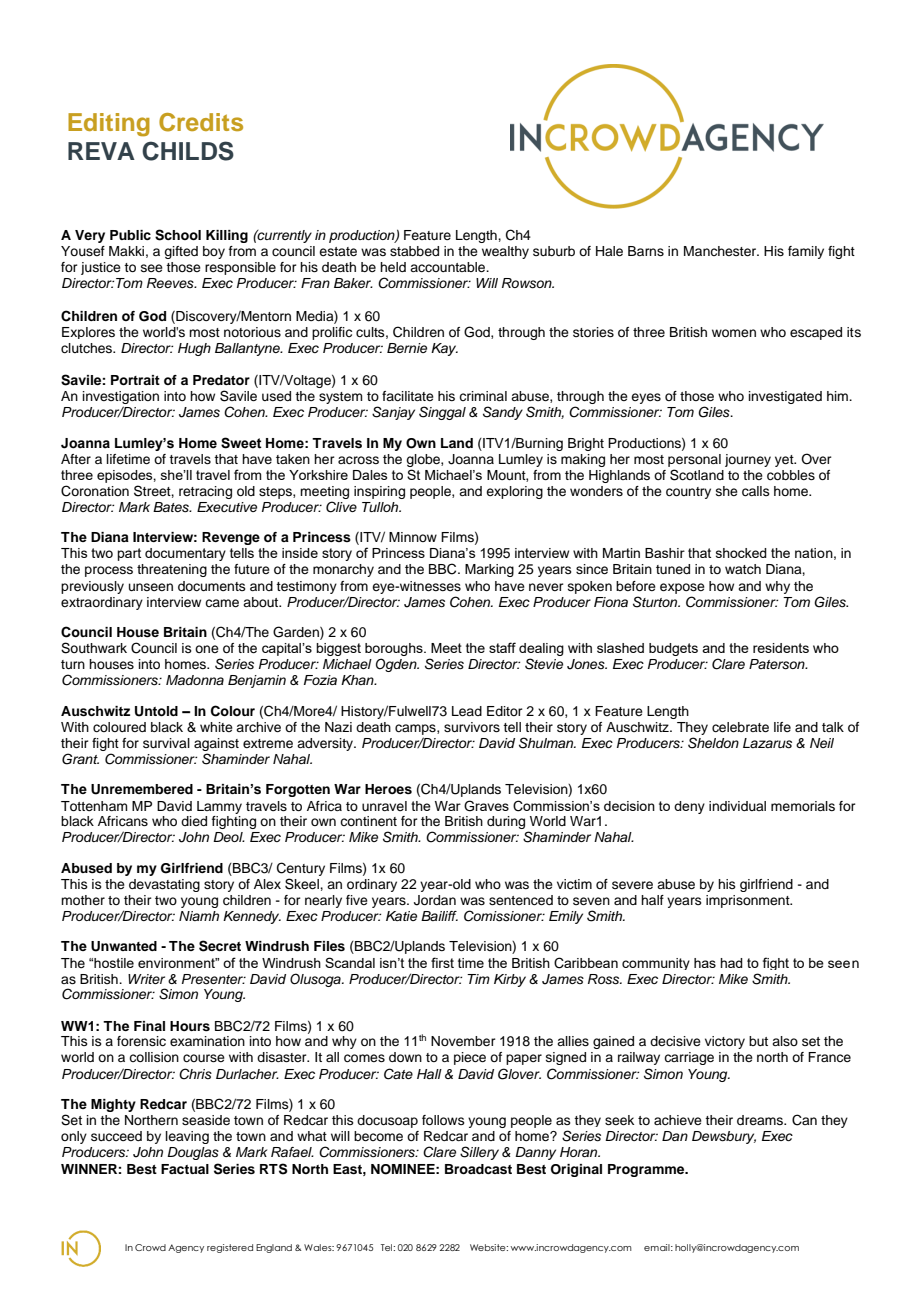 Image resolution: width=924 pixels, height=1308 pixels. Describe the element at coordinates (124, 946) in the image. I see `Unwanted` at that location.
